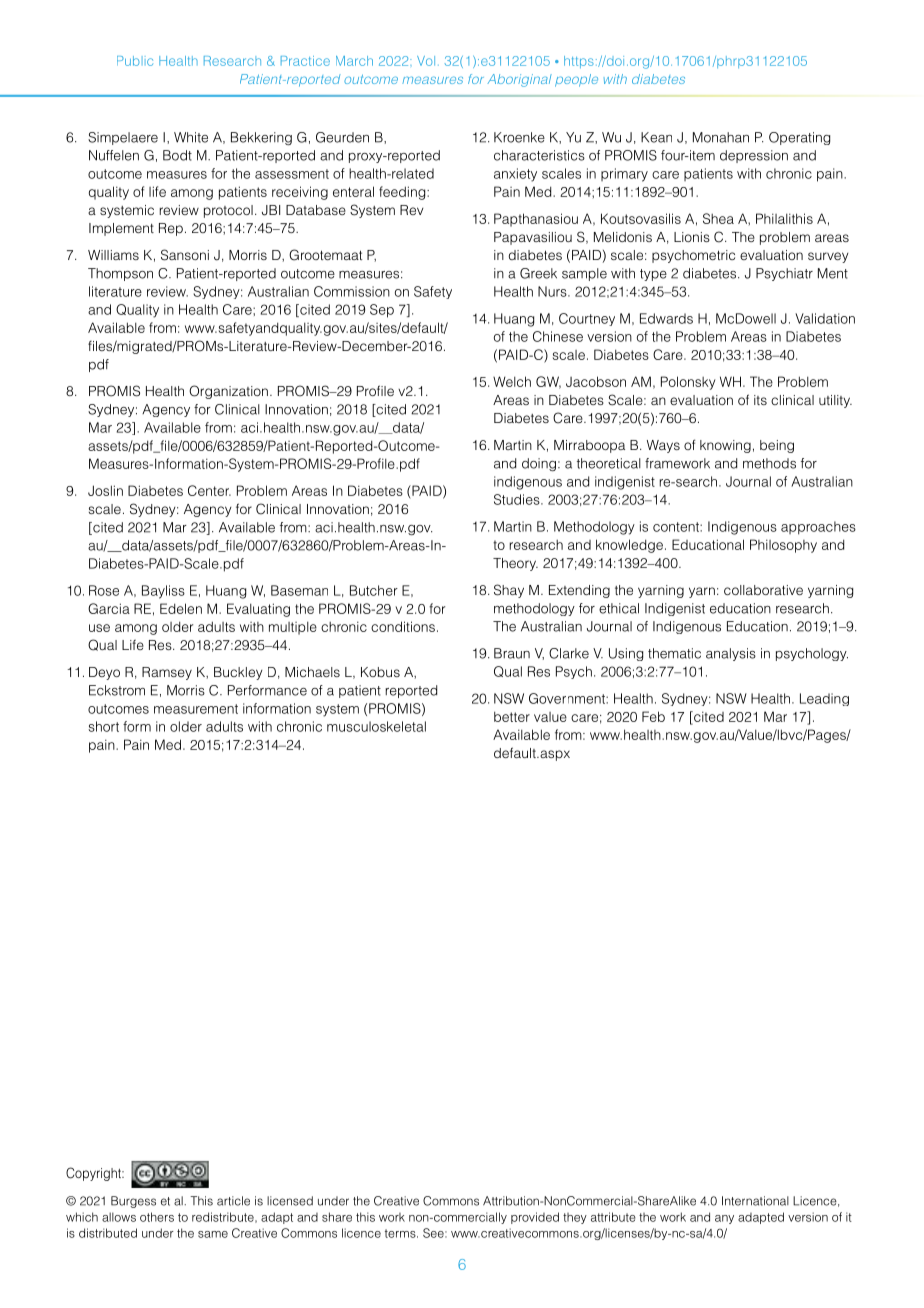  I want to click on provided, so click(535, 1218).
